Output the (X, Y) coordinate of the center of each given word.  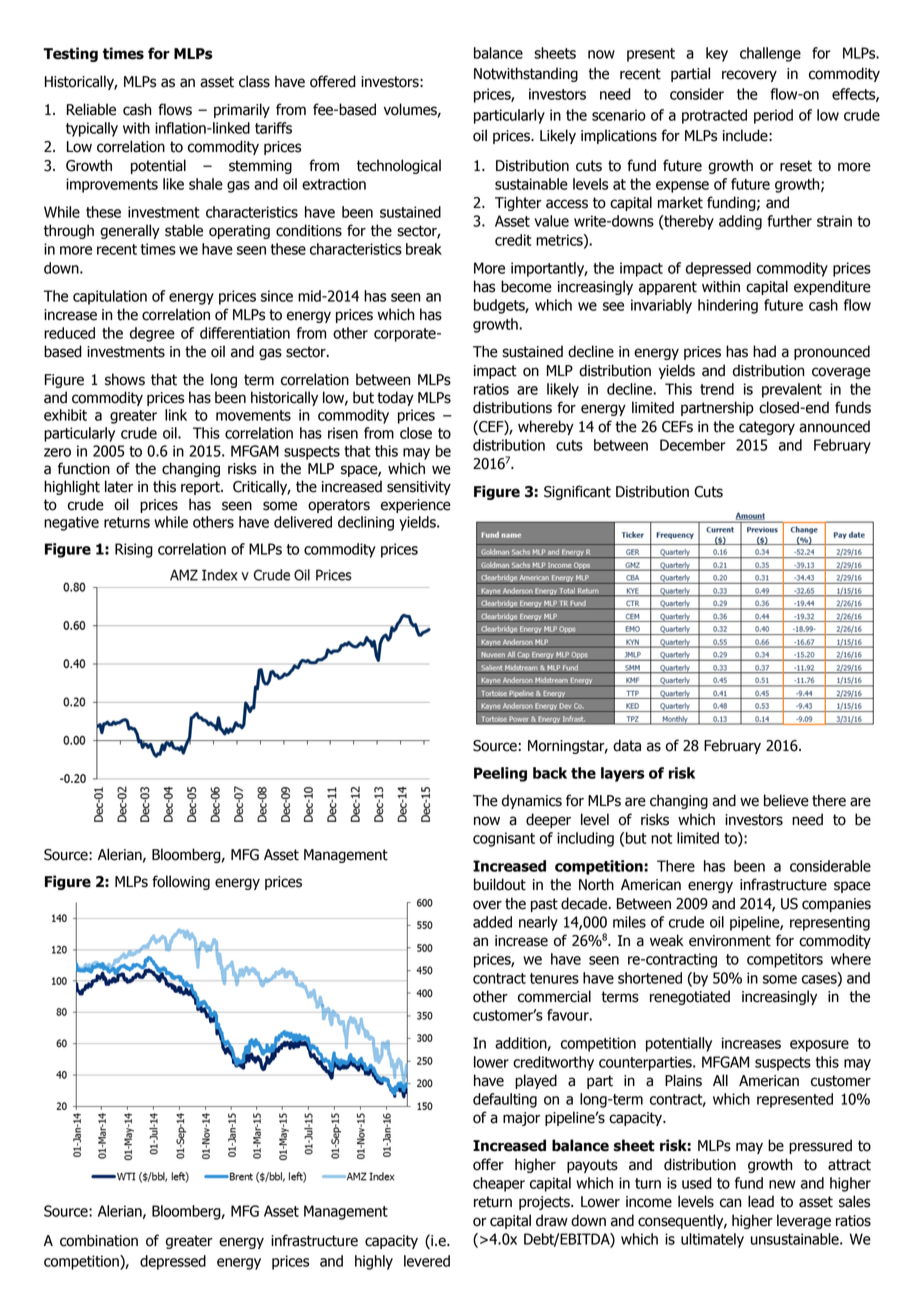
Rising (134, 550)
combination (99, 1240)
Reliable (91, 109)
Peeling (500, 774)
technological (399, 166)
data (627, 745)
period (773, 116)
